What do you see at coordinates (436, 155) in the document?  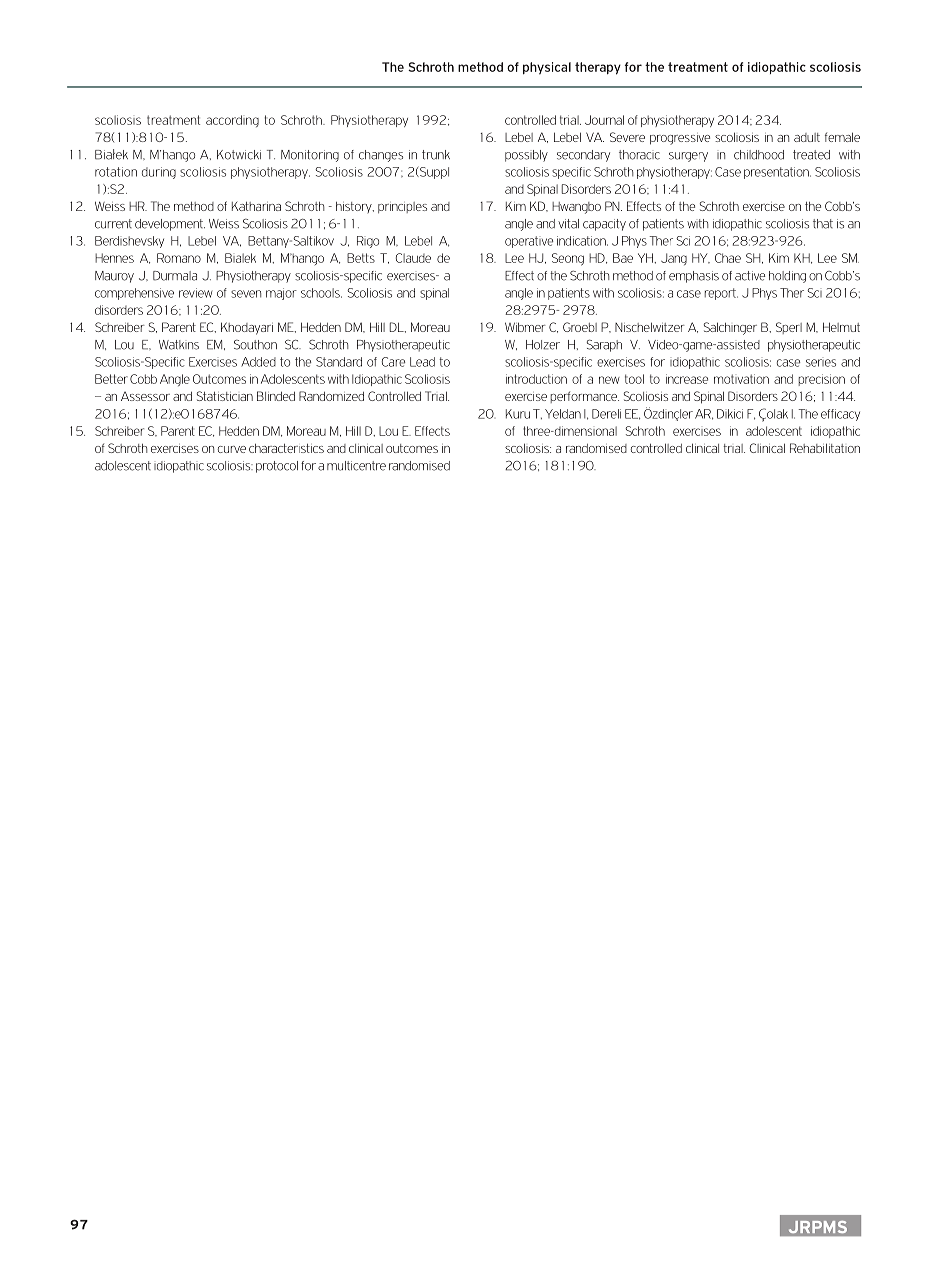 I see `trunk` at bounding box center [436, 155].
